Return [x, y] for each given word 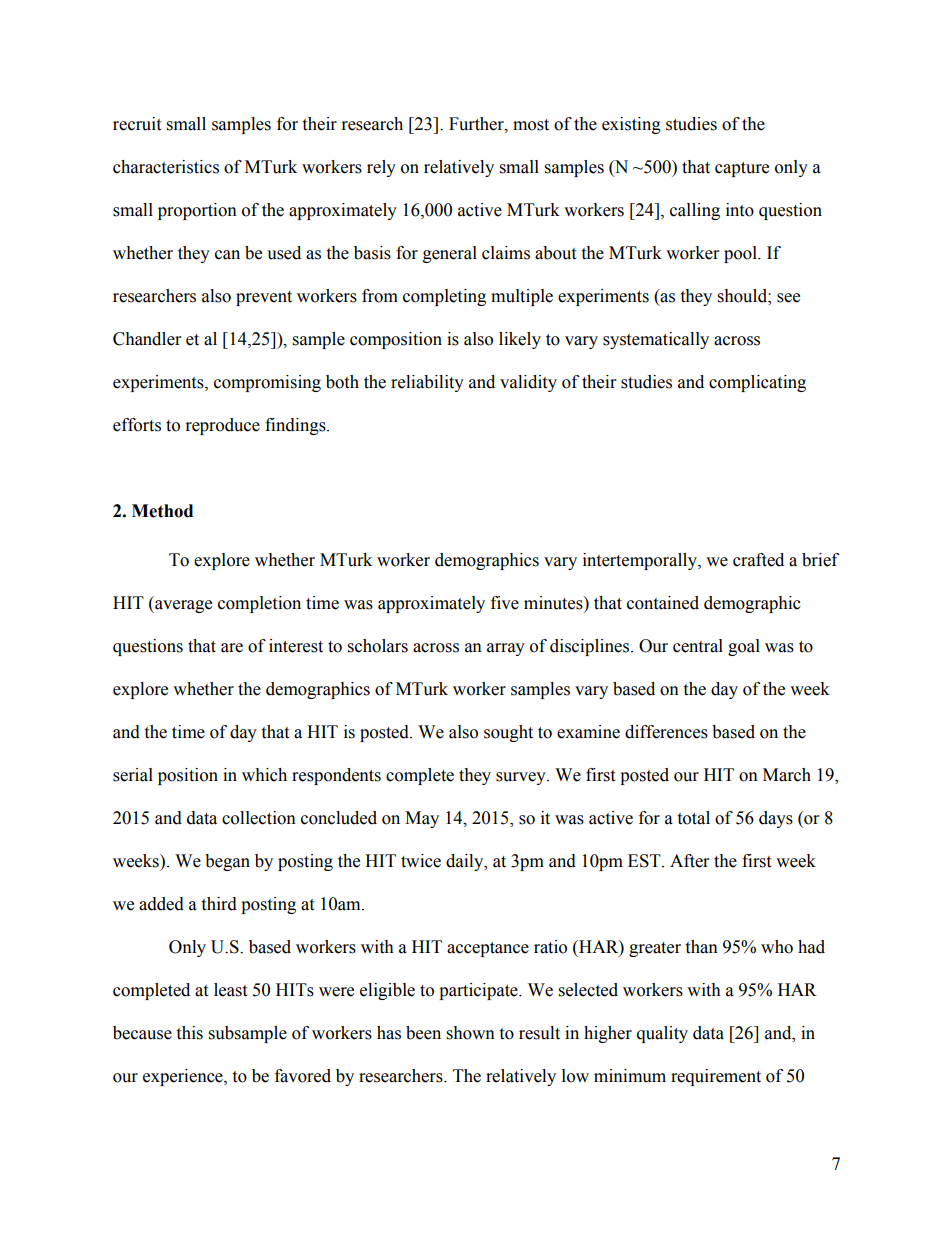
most [531, 125]
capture [742, 169]
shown [471, 1033]
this [189, 1033]
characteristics [166, 167]
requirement [716, 1077]
